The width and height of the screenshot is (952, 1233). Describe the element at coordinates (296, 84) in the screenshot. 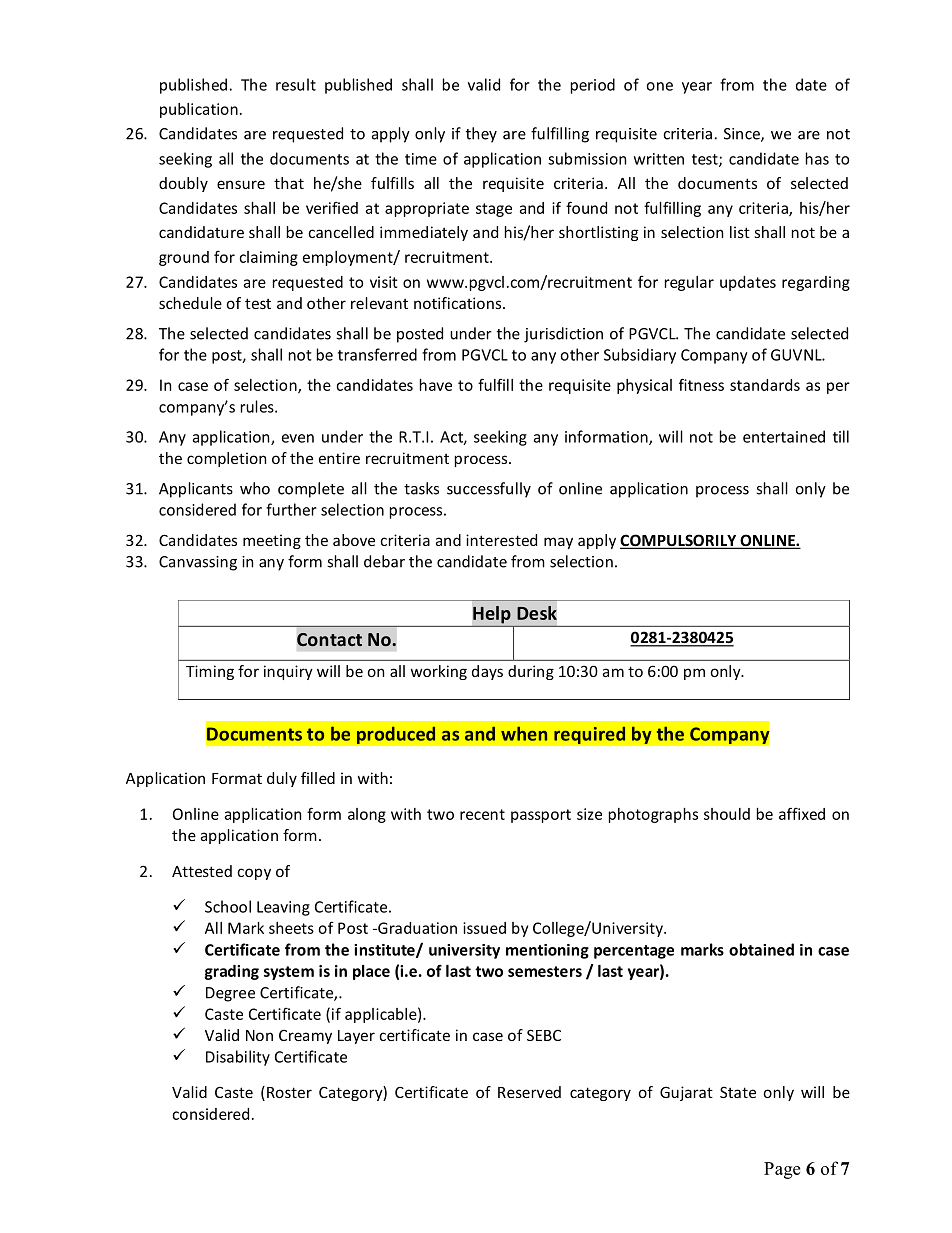

I see `result` at that location.
